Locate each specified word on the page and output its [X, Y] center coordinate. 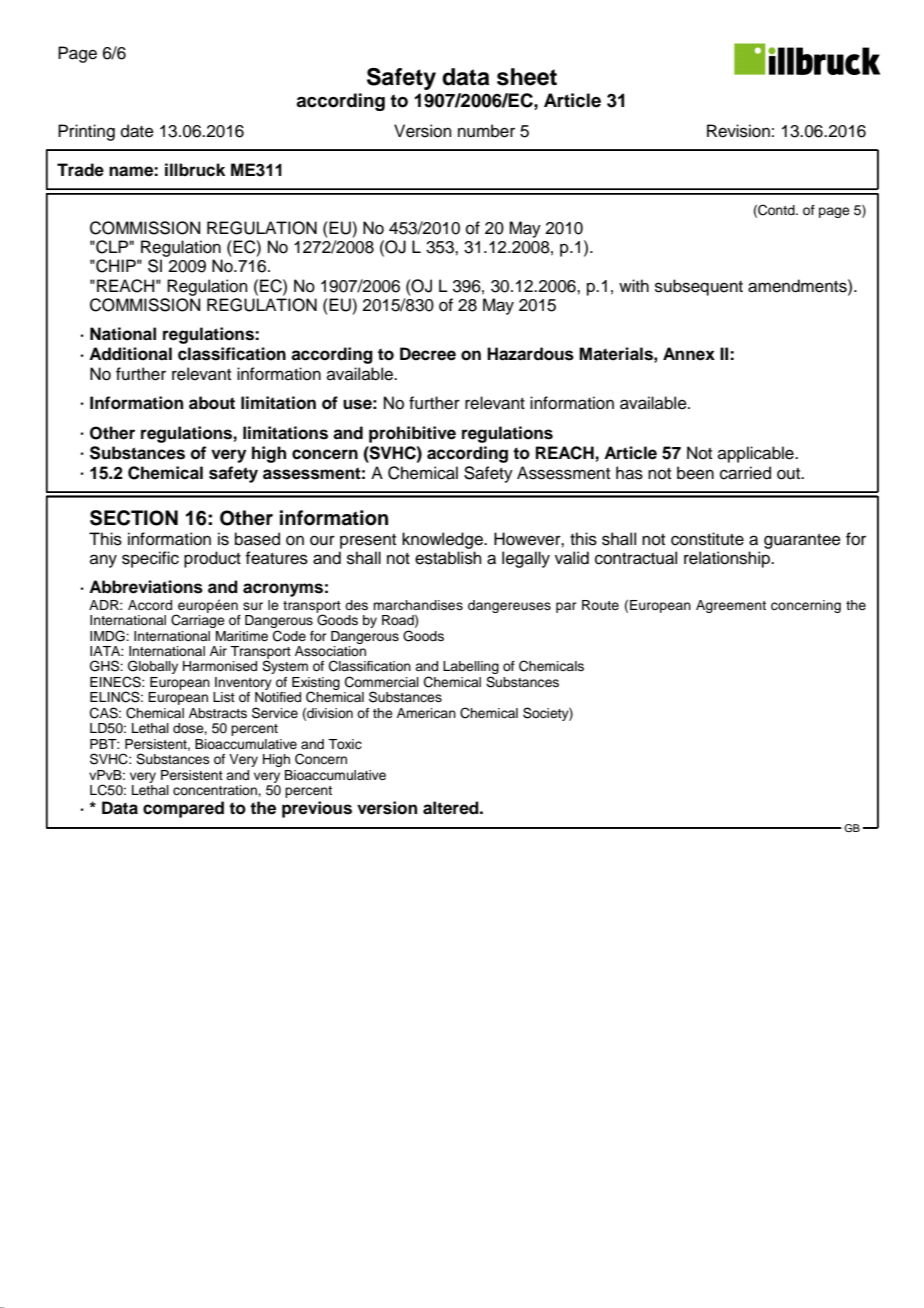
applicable [757, 454]
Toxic [345, 744]
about [212, 403]
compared [183, 809]
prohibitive [412, 434]
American [426, 713]
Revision [738, 131]
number [486, 131]
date [137, 131]
